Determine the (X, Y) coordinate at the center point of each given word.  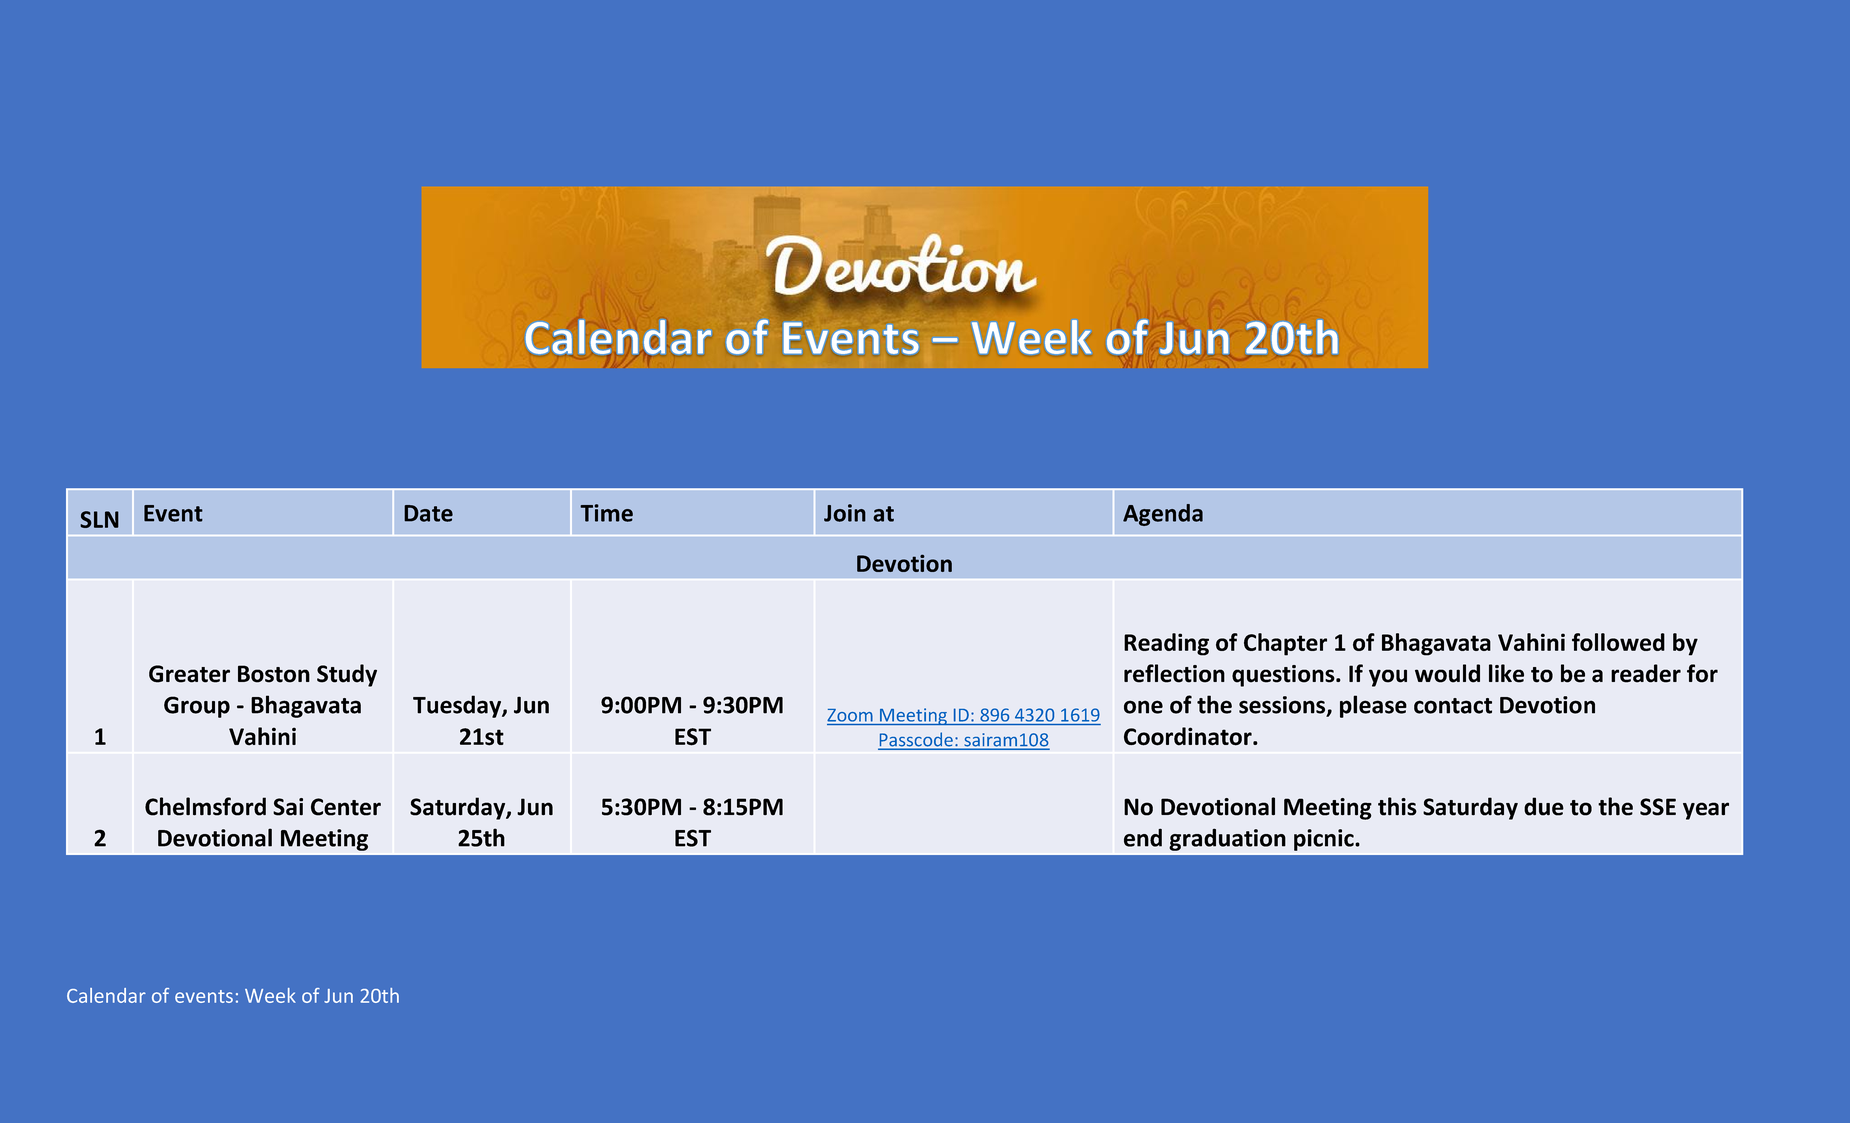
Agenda (1163, 515)
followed (1618, 642)
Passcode (916, 740)
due (1544, 806)
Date (428, 513)
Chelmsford (205, 806)
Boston (274, 674)
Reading (1166, 644)
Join (845, 513)
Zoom (850, 715)
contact (1453, 706)
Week (270, 995)
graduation (1227, 839)
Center (346, 807)
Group (197, 707)
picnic (1325, 840)
